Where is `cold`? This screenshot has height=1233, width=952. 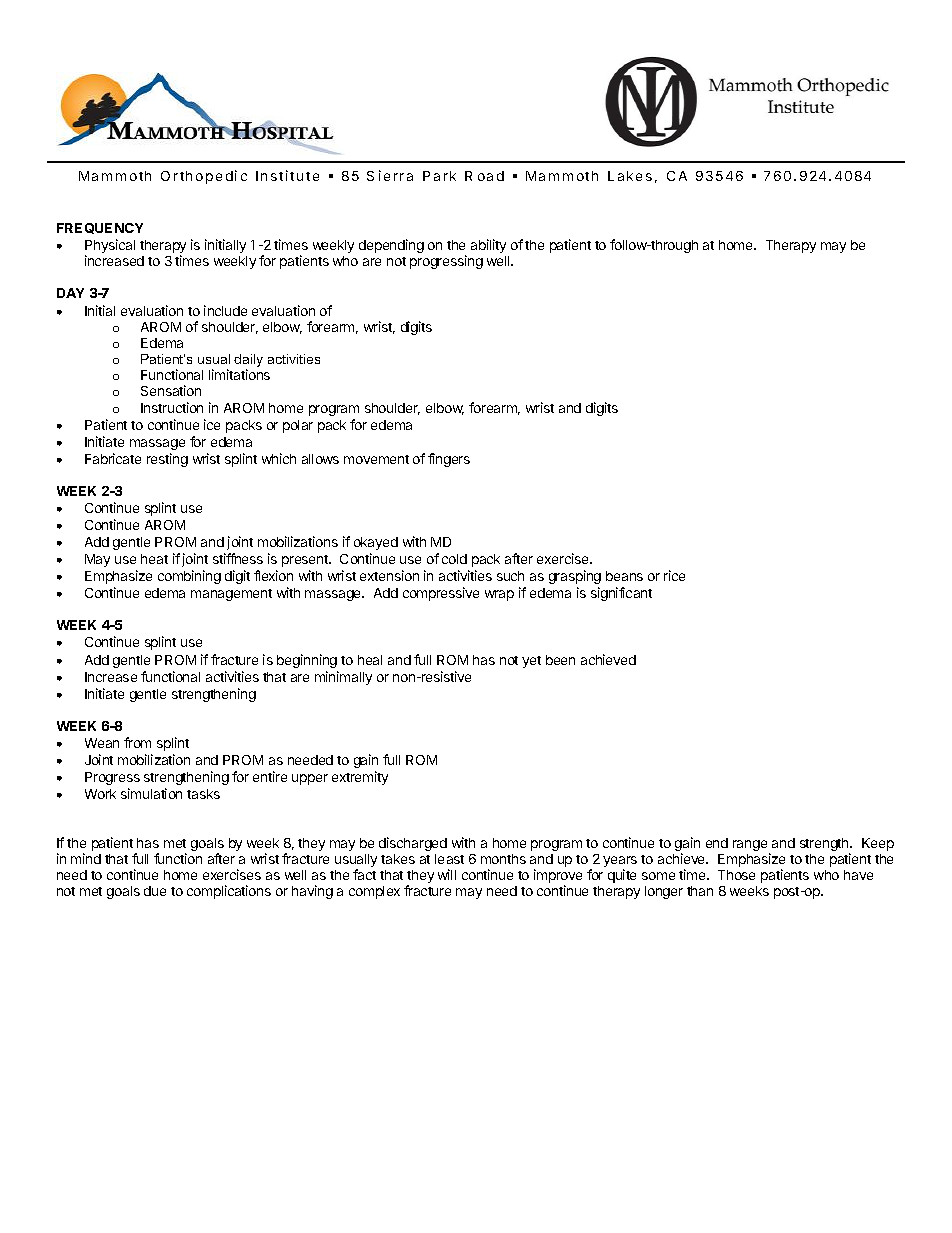 cold is located at coordinates (454, 559).
